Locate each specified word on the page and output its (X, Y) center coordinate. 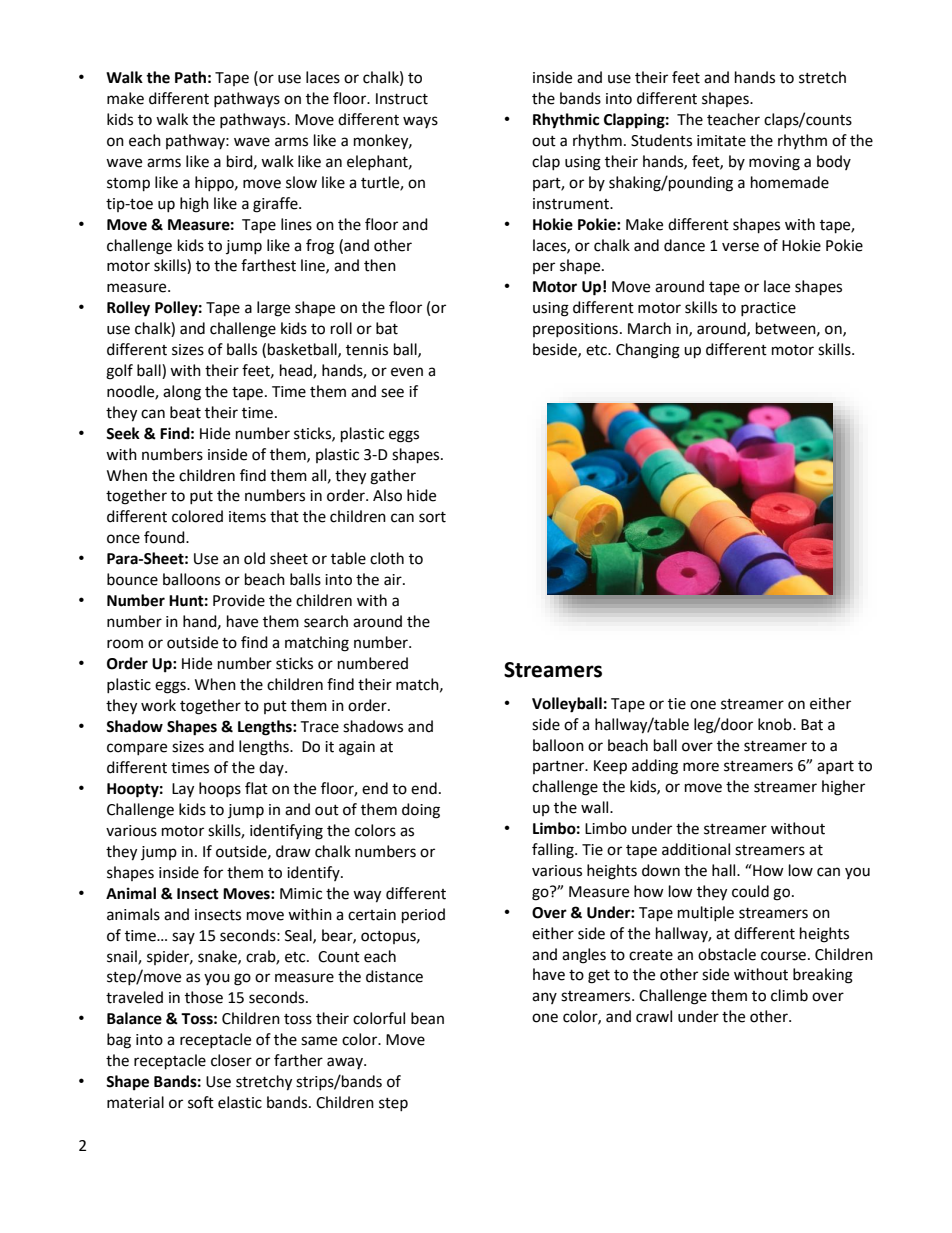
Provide (239, 600)
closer (231, 1060)
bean (427, 1018)
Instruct (402, 99)
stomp (128, 185)
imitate (721, 141)
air (394, 580)
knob (776, 724)
